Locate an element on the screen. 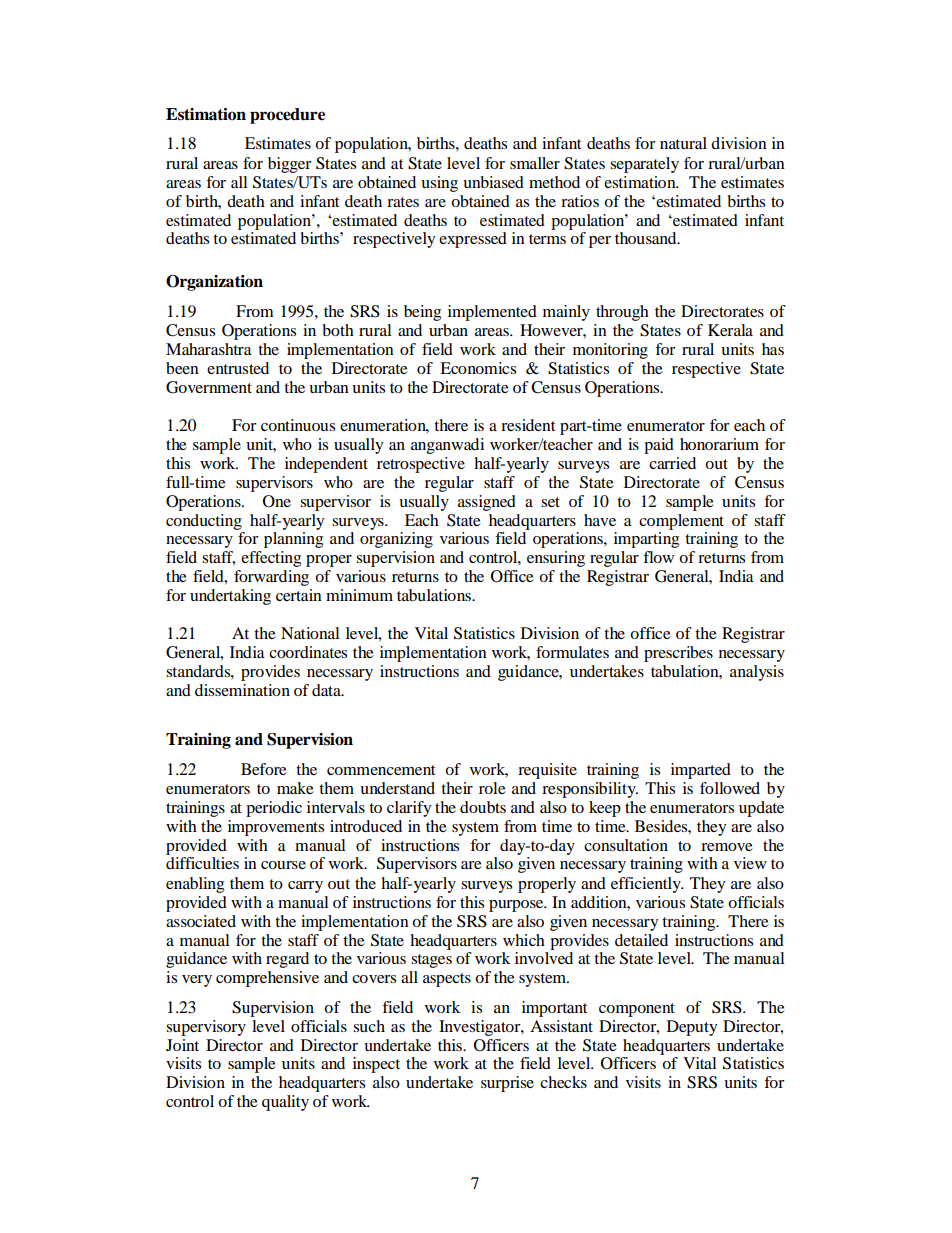 Image resolution: width=952 pixels, height=1233 pixels. Economics is located at coordinates (478, 368).
